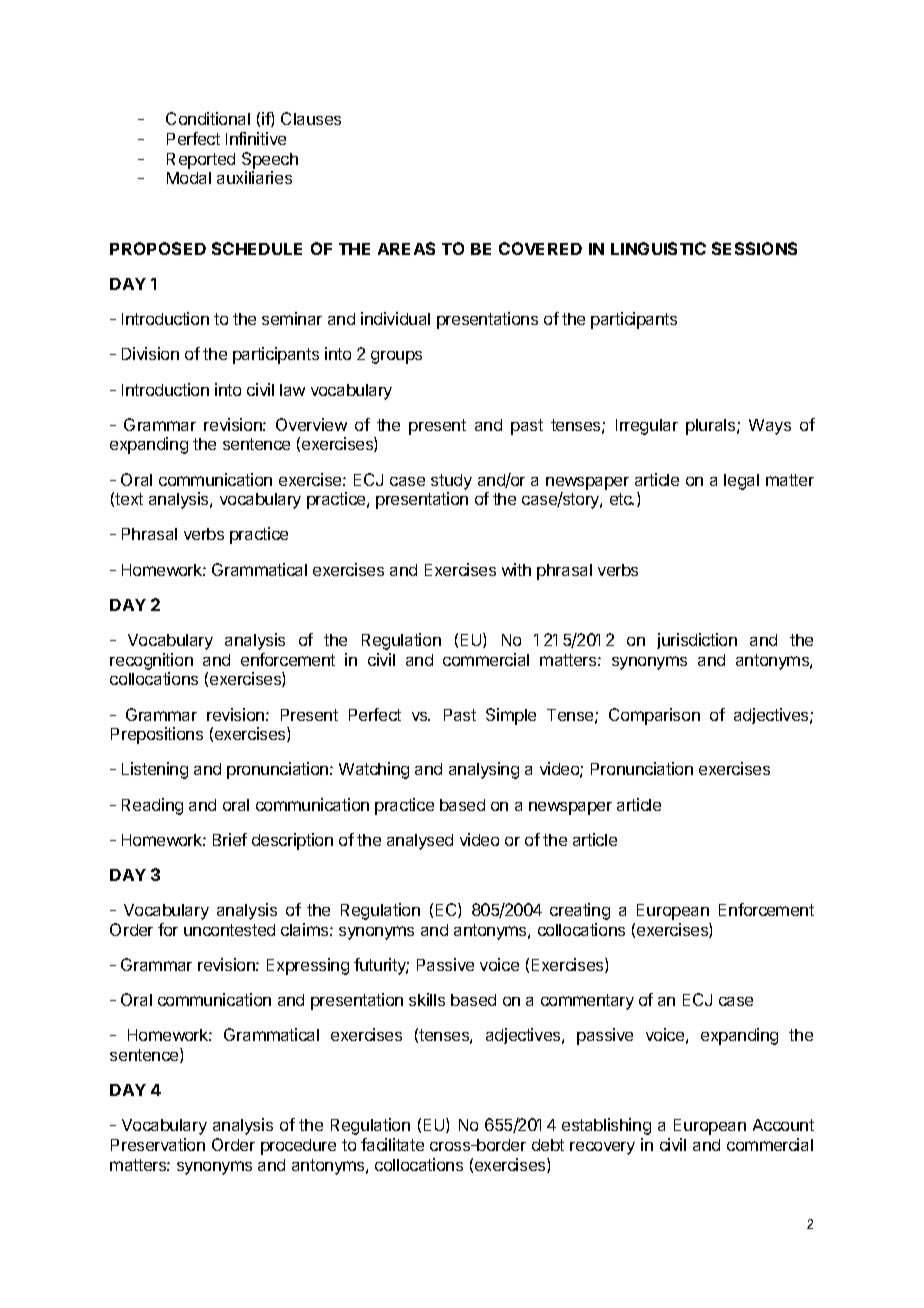 The image size is (924, 1308). Describe the element at coordinates (158, 1144) in the page. I see `Preservation` at that location.
